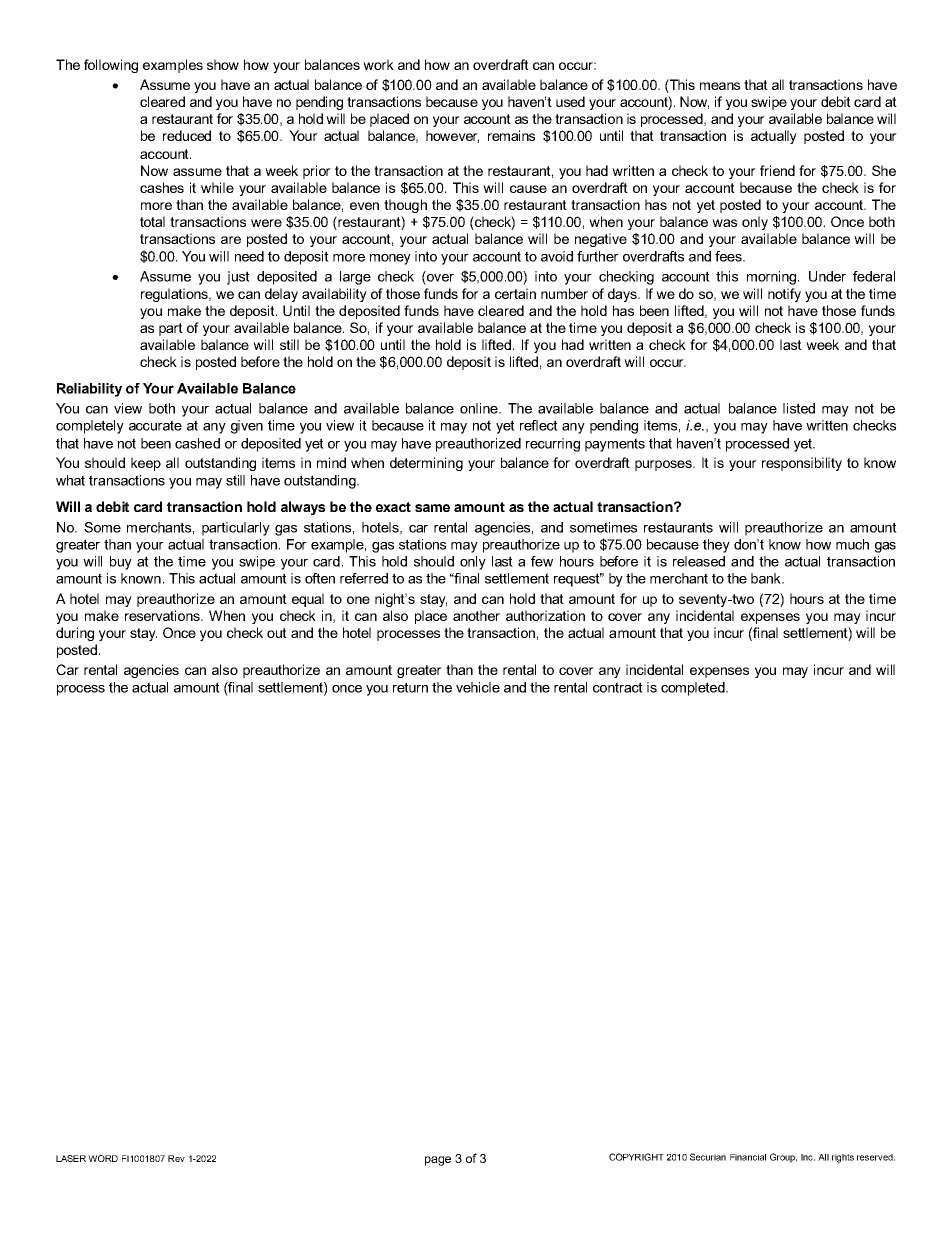 The height and width of the image is (1233, 952). I want to click on another, so click(476, 615).
